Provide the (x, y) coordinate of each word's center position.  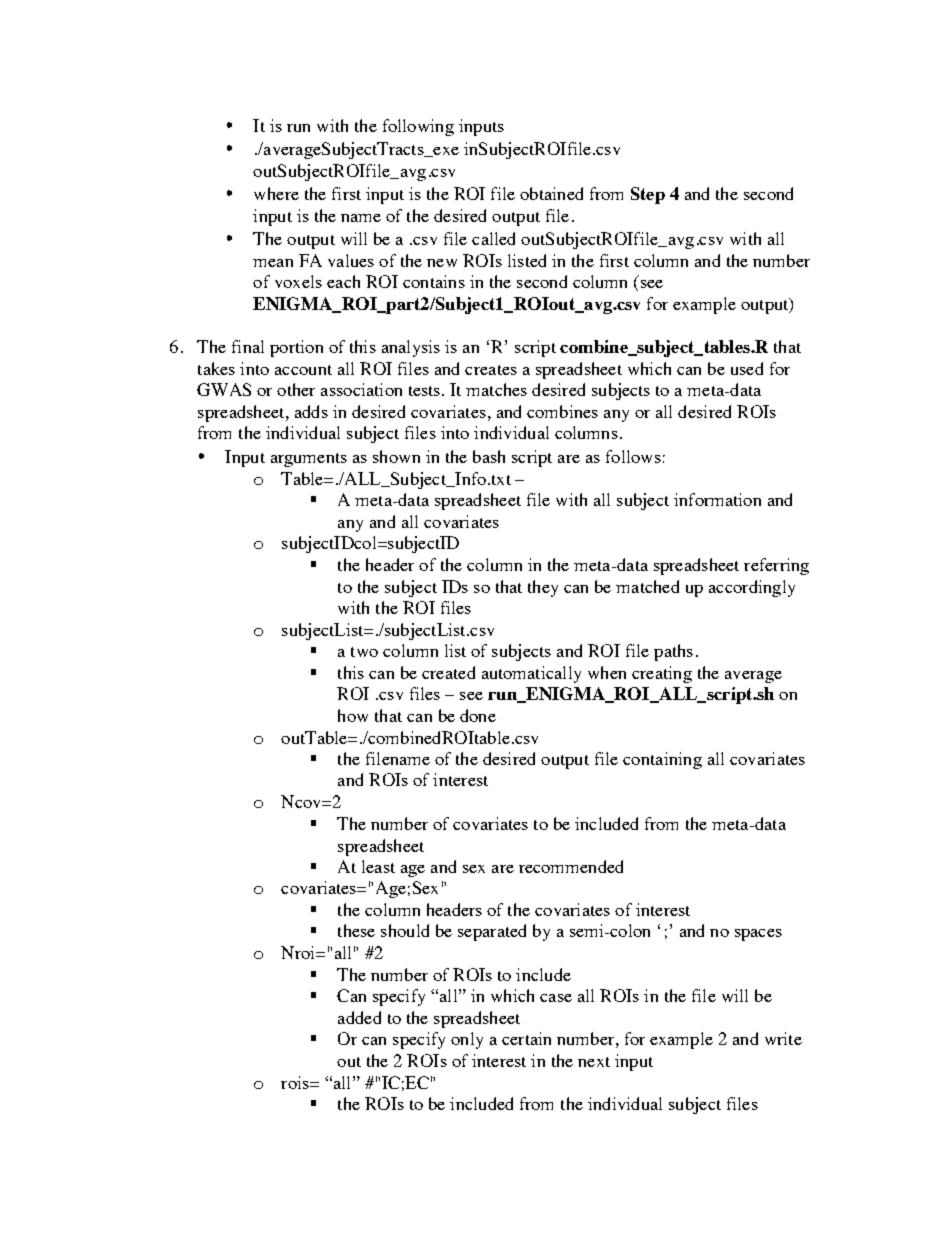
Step (648, 195)
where (276, 193)
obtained (551, 193)
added (359, 1017)
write (783, 1038)
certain (526, 1038)
